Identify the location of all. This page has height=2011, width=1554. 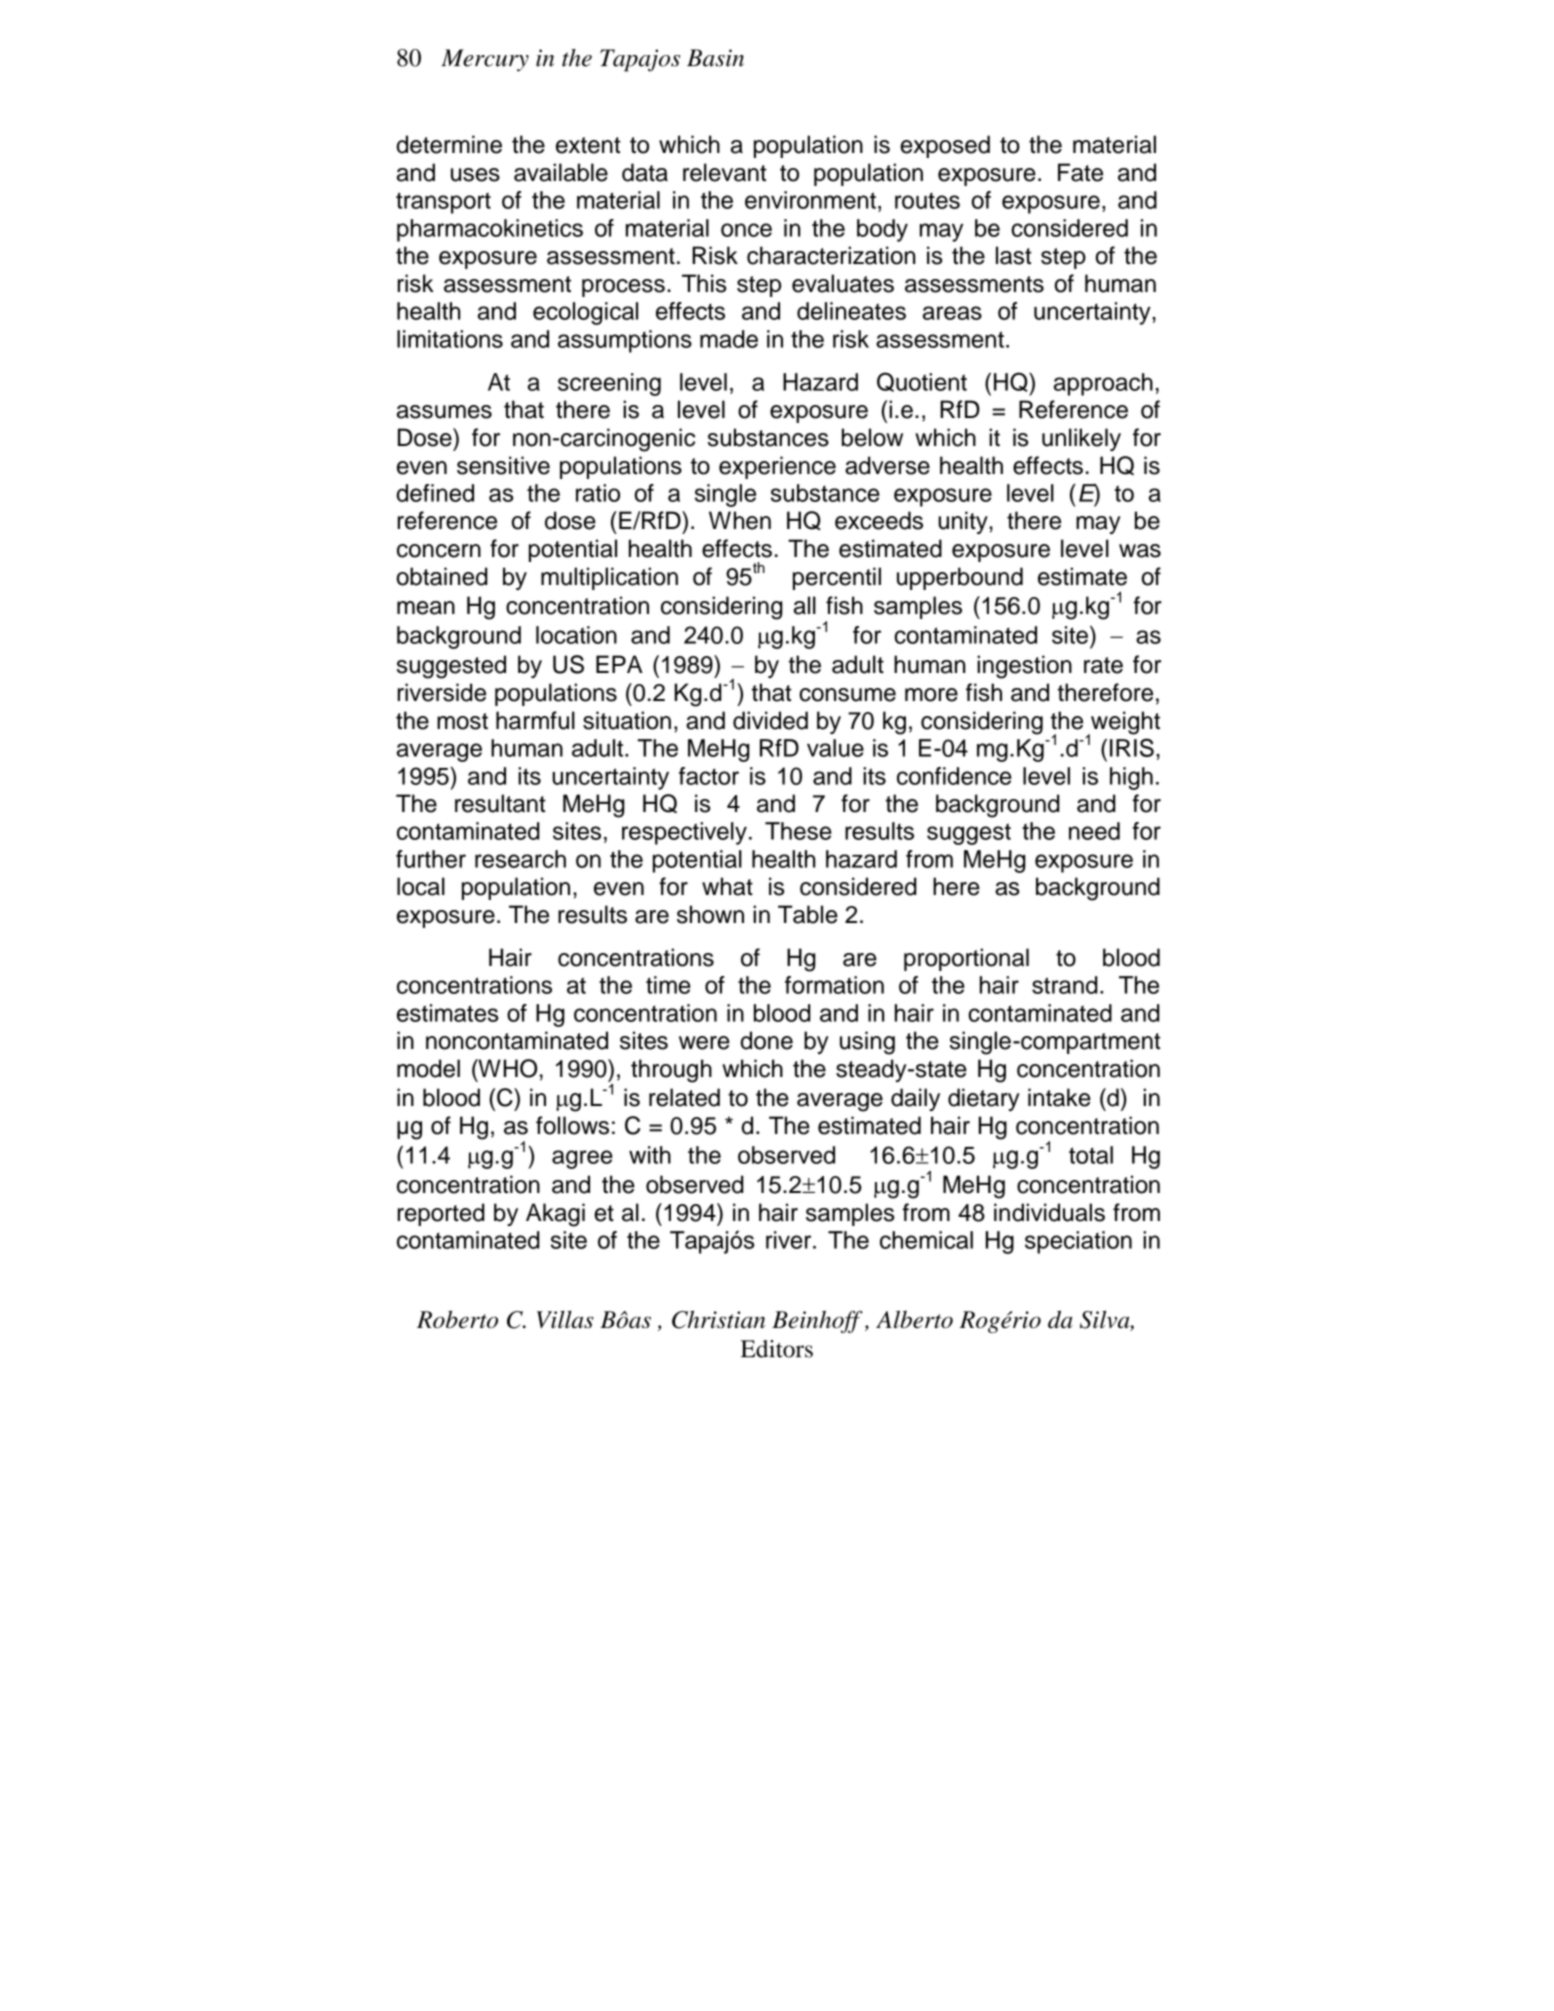
(805, 605).
